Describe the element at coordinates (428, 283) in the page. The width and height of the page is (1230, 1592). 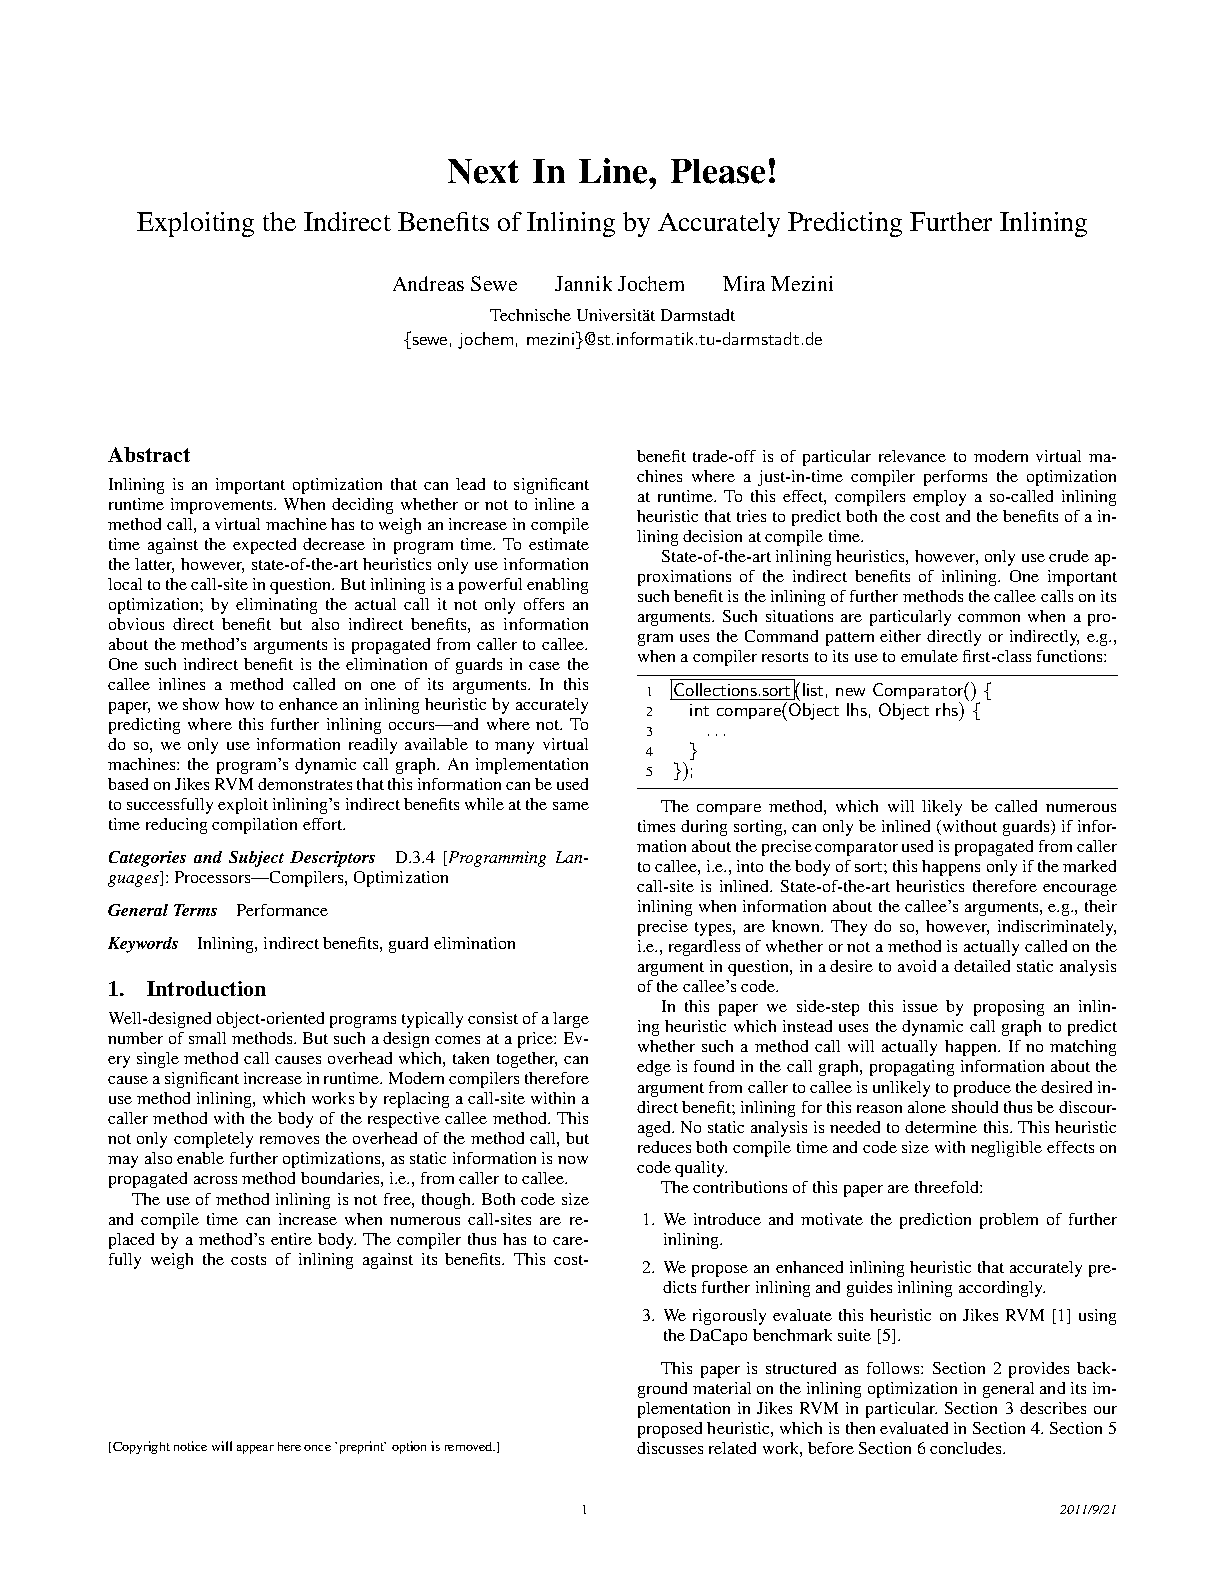
I see `Andreas` at that location.
